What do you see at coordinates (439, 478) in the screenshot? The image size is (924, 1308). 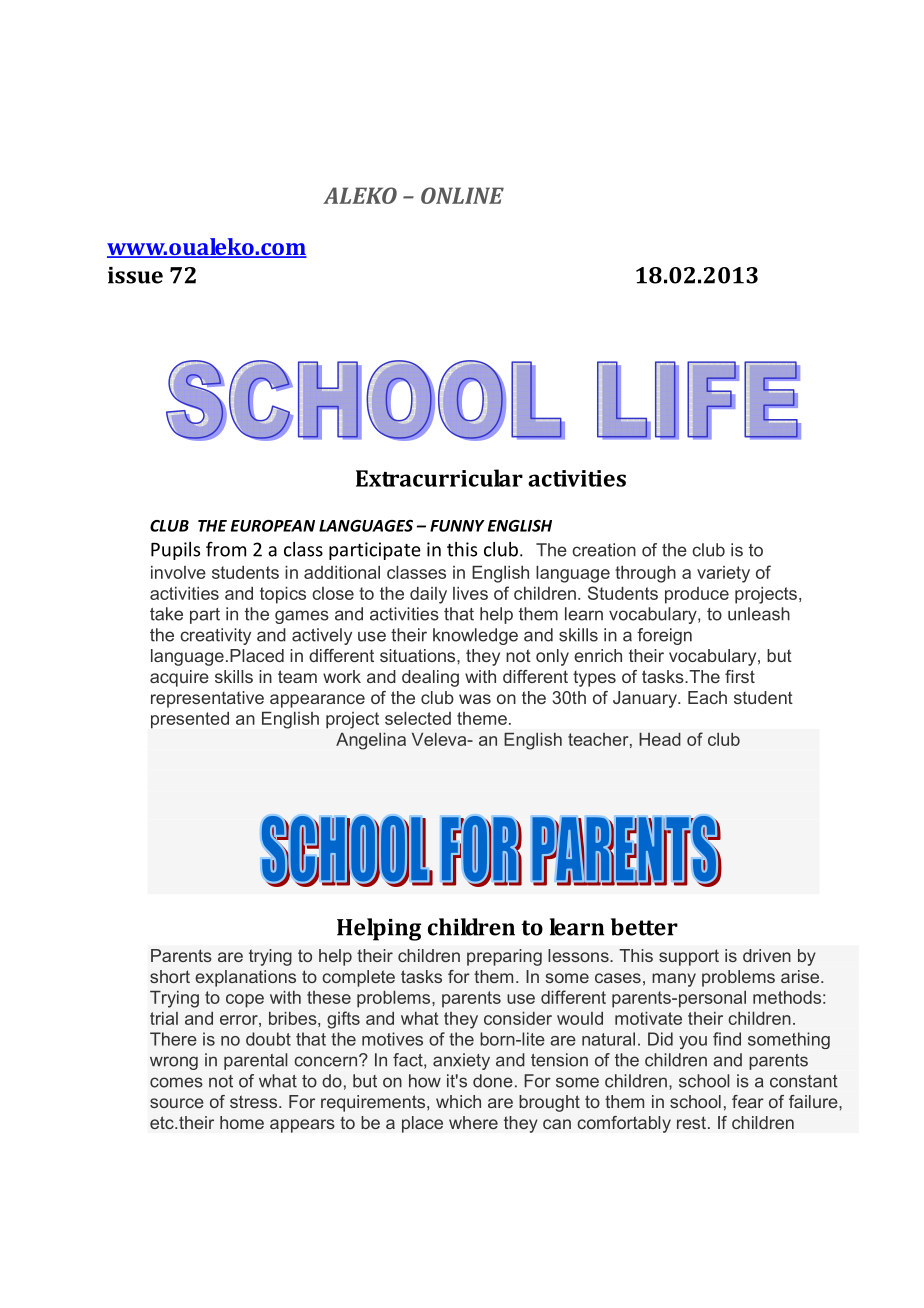 I see `Extracurricular` at bounding box center [439, 478].
